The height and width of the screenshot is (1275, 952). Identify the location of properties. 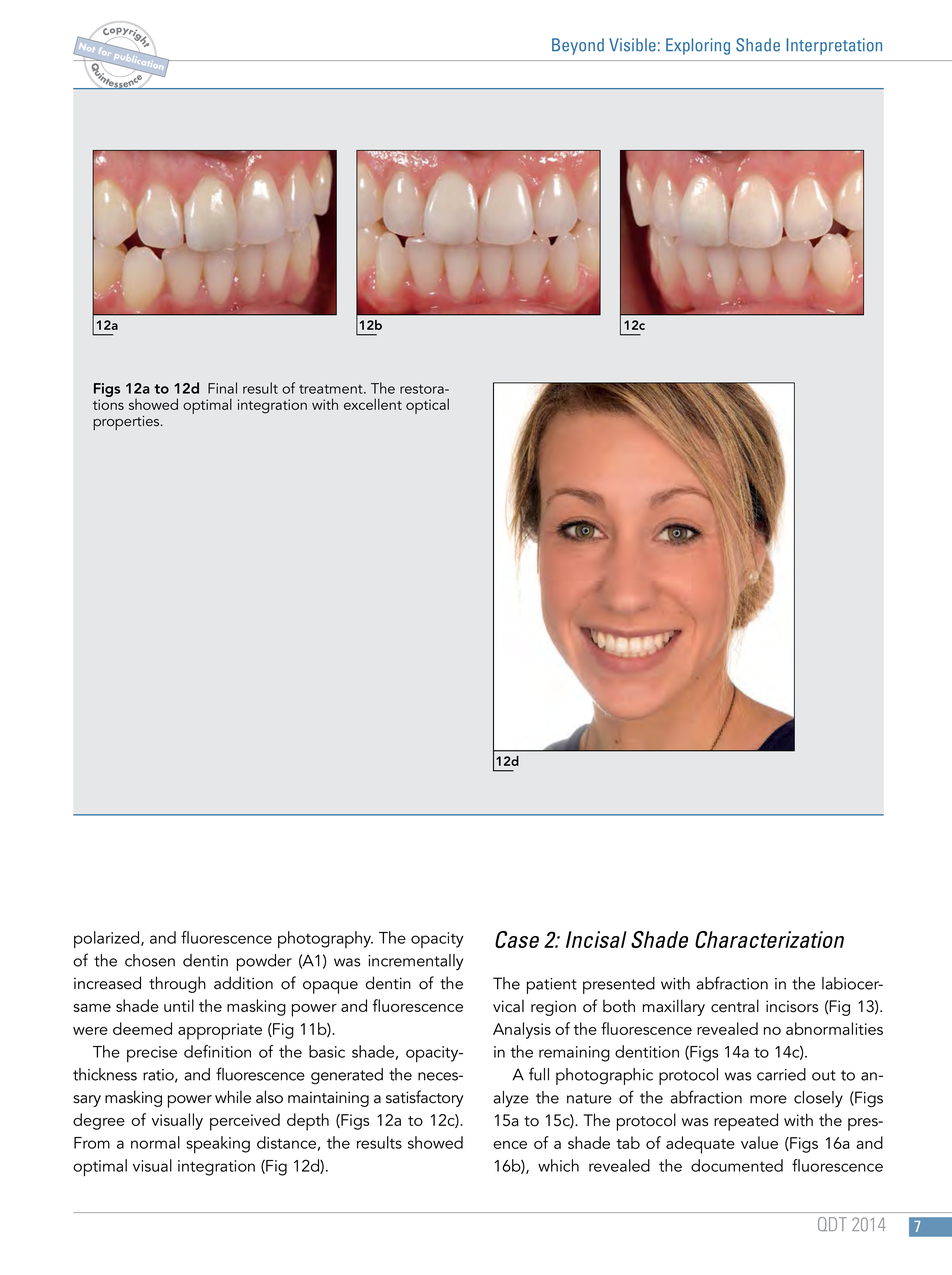
(127, 423).
